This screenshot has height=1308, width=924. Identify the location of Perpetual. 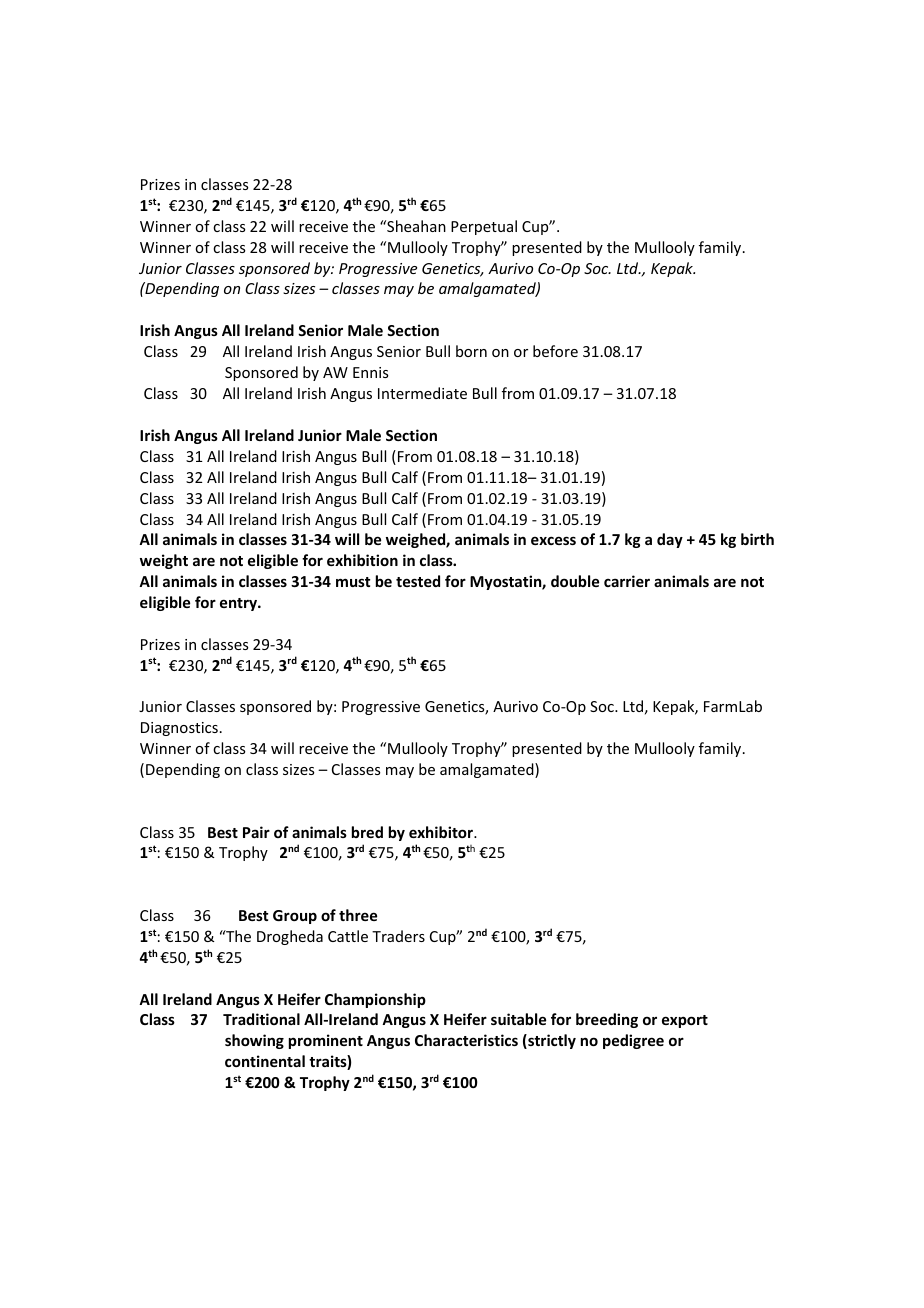
(484, 227).
